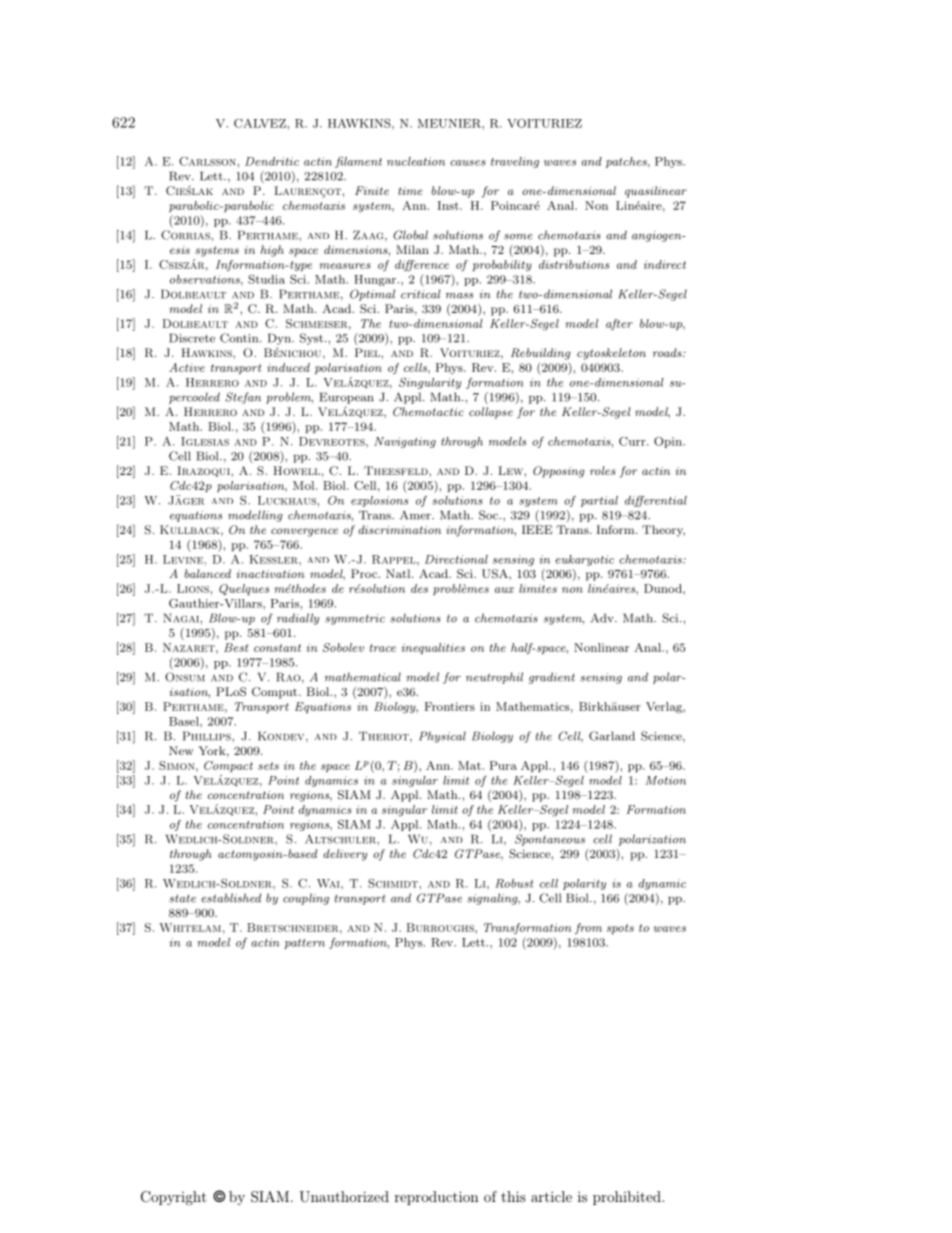 Image resolution: width=952 pixels, height=1233 pixels. I want to click on established, so click(231, 898).
